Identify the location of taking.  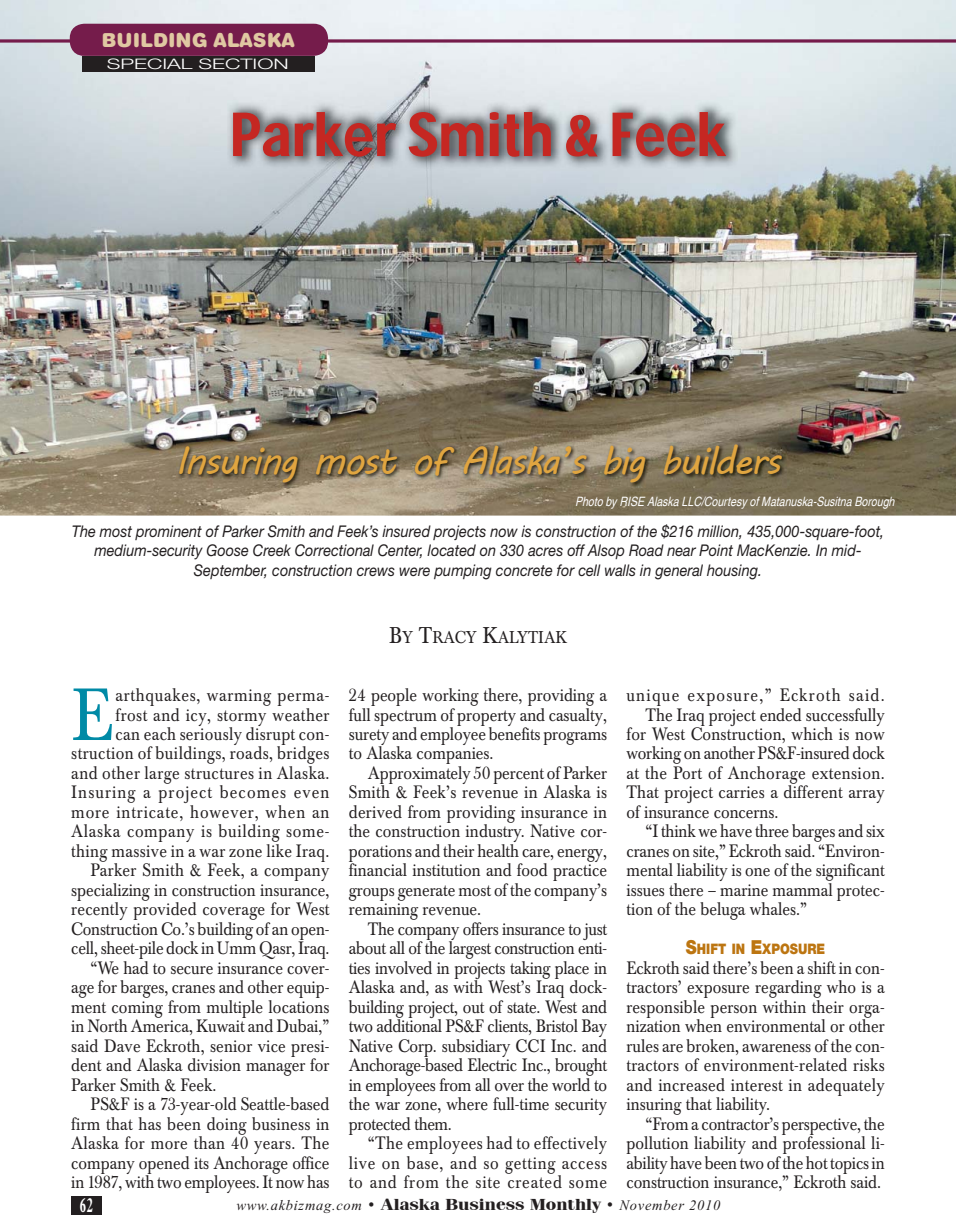
(530, 971).
